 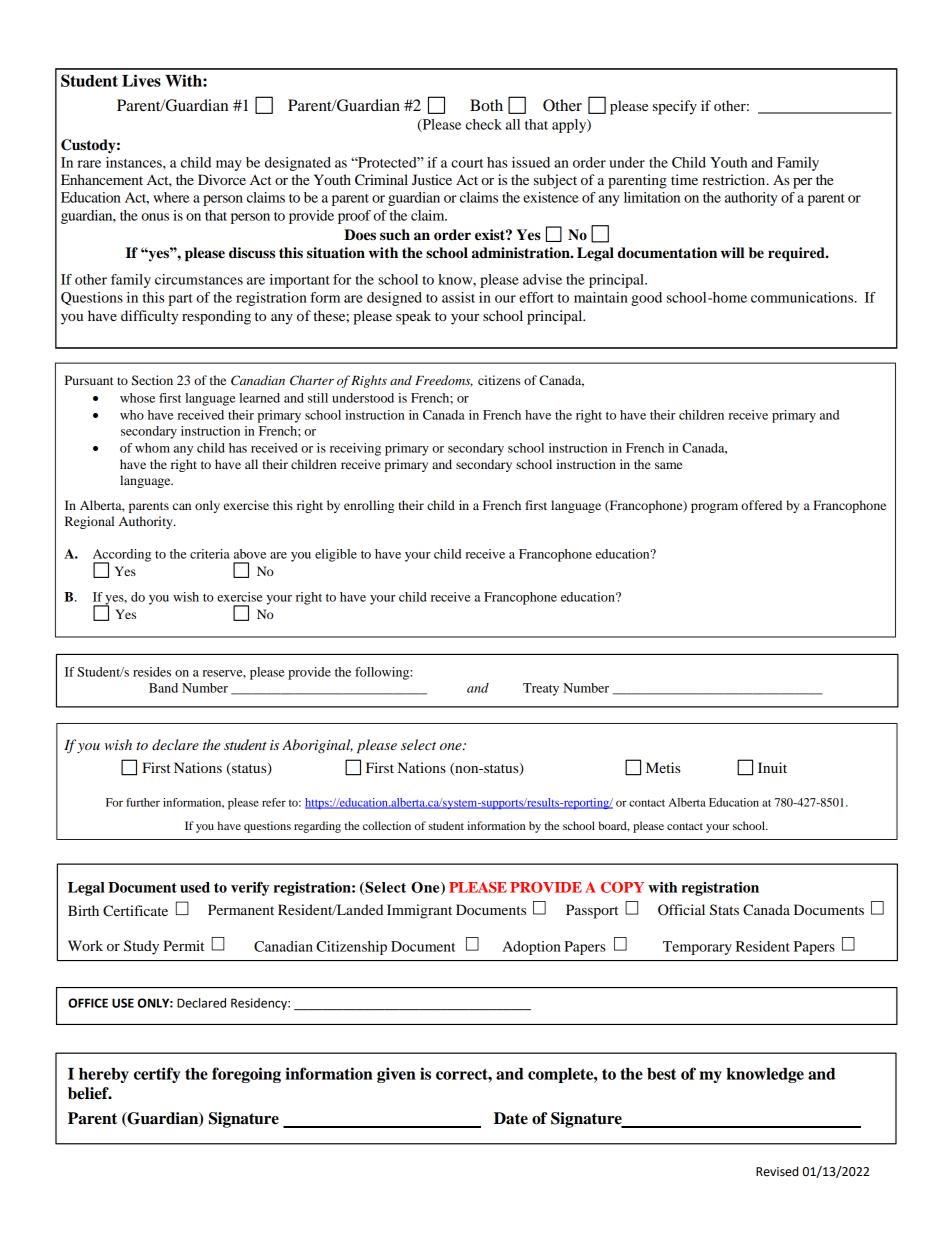 What do you see at coordinates (157, 1075) in the image?
I see `certify` at bounding box center [157, 1075].
